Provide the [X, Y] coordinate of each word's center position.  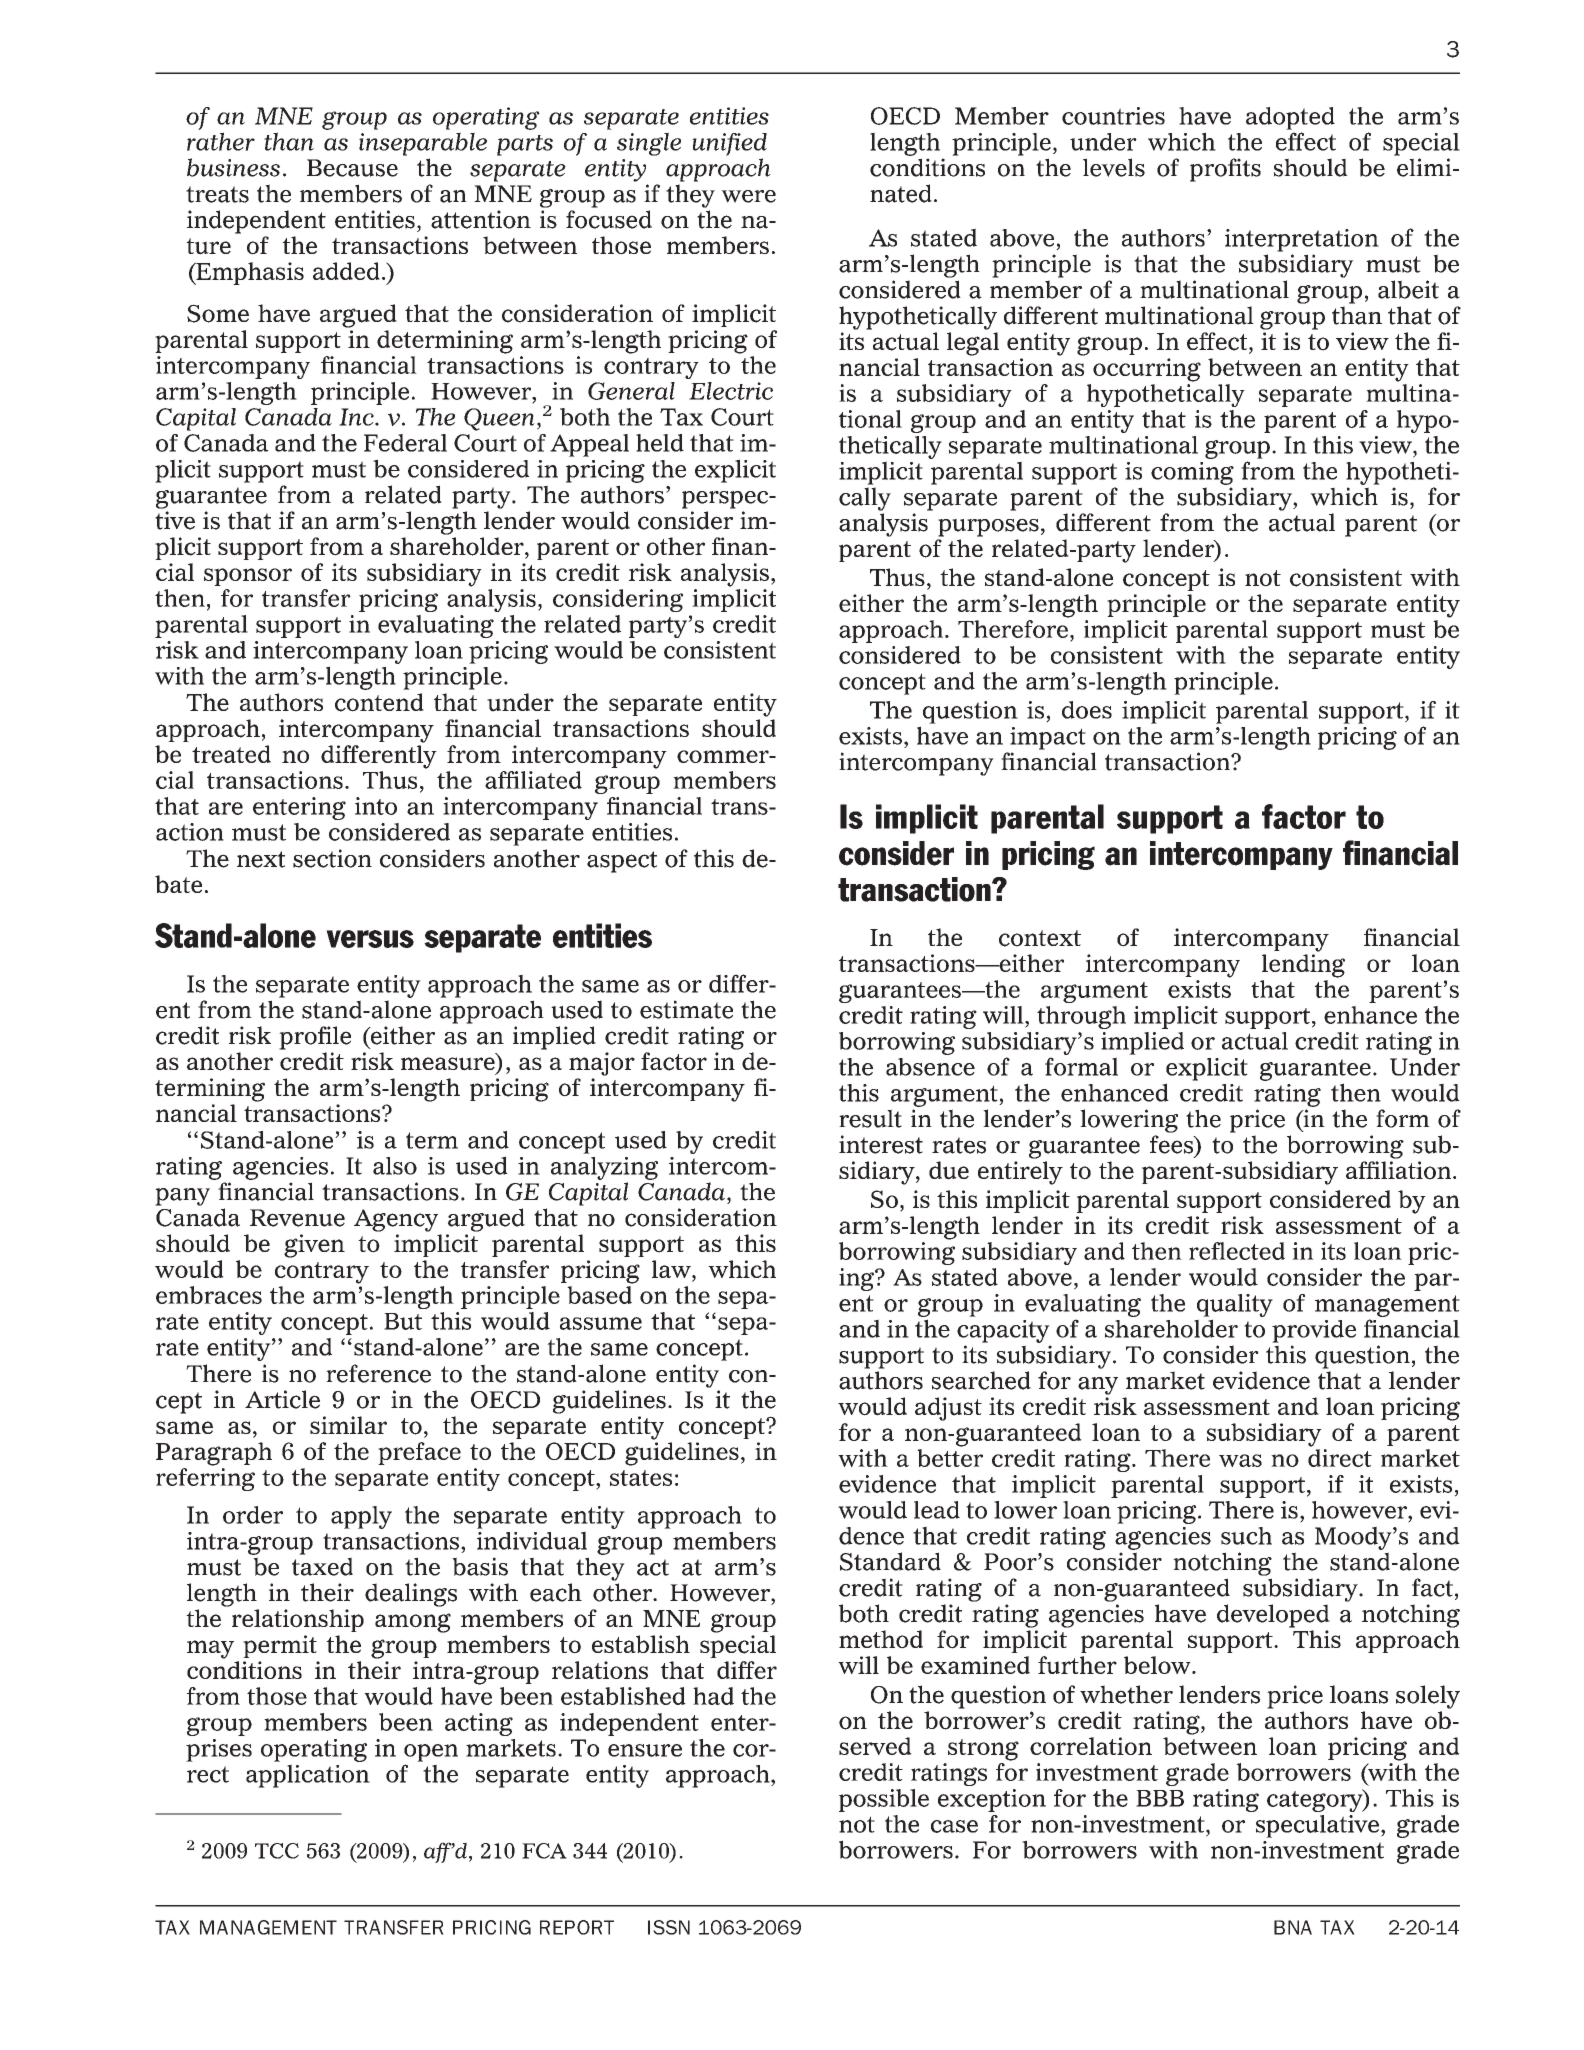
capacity [1003, 1331]
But [403, 1321]
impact [1048, 738]
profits [1225, 170]
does [1087, 710]
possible [884, 1800]
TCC [277, 1851]
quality [1235, 1305]
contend [379, 702]
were [748, 196]
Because [352, 168]
